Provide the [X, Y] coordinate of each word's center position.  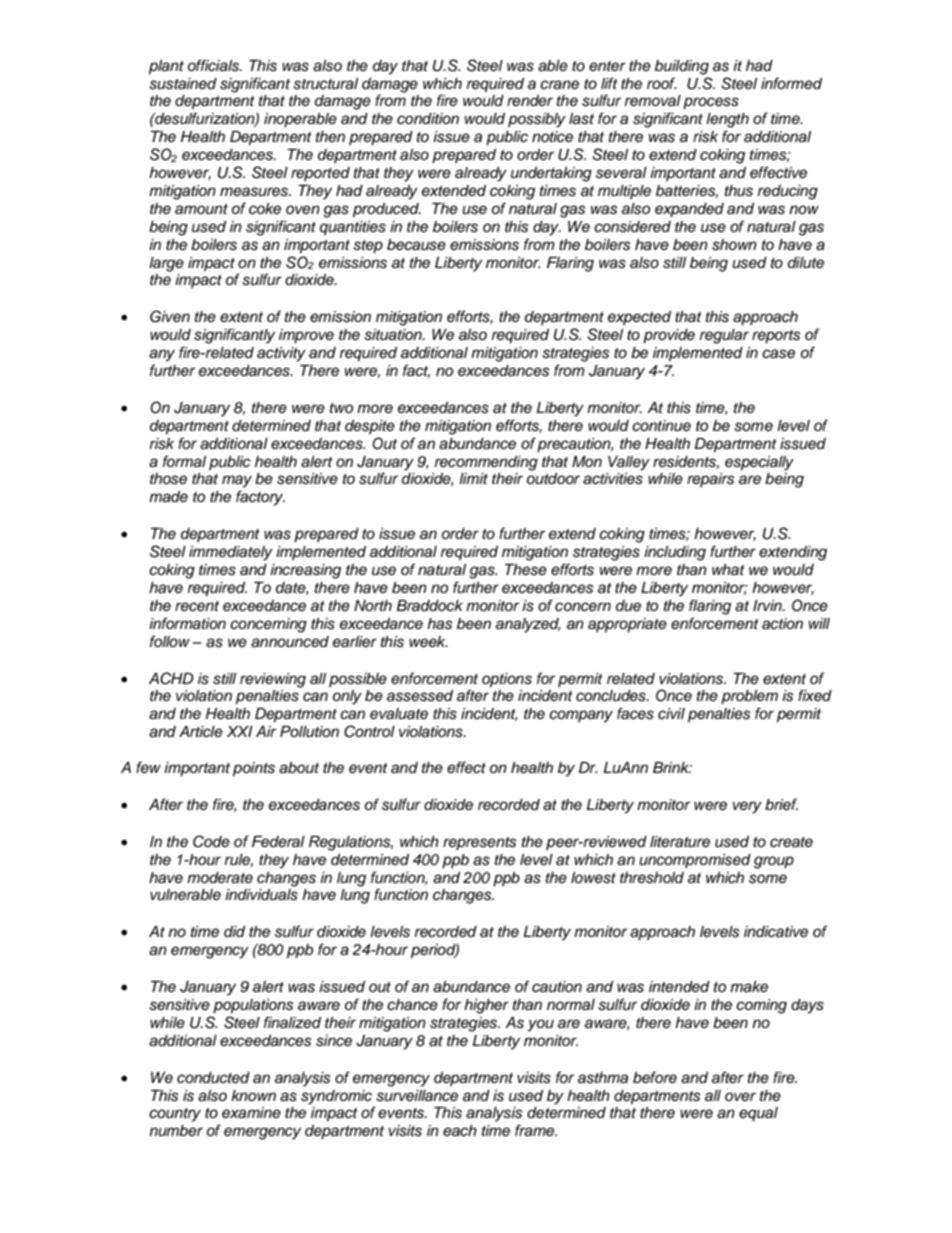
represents [480, 844]
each [460, 1131]
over [740, 1096]
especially [759, 463]
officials [214, 65]
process [711, 103]
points [254, 769]
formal [184, 461]
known [253, 1095]
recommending [486, 463]
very [747, 807]
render [530, 100]
